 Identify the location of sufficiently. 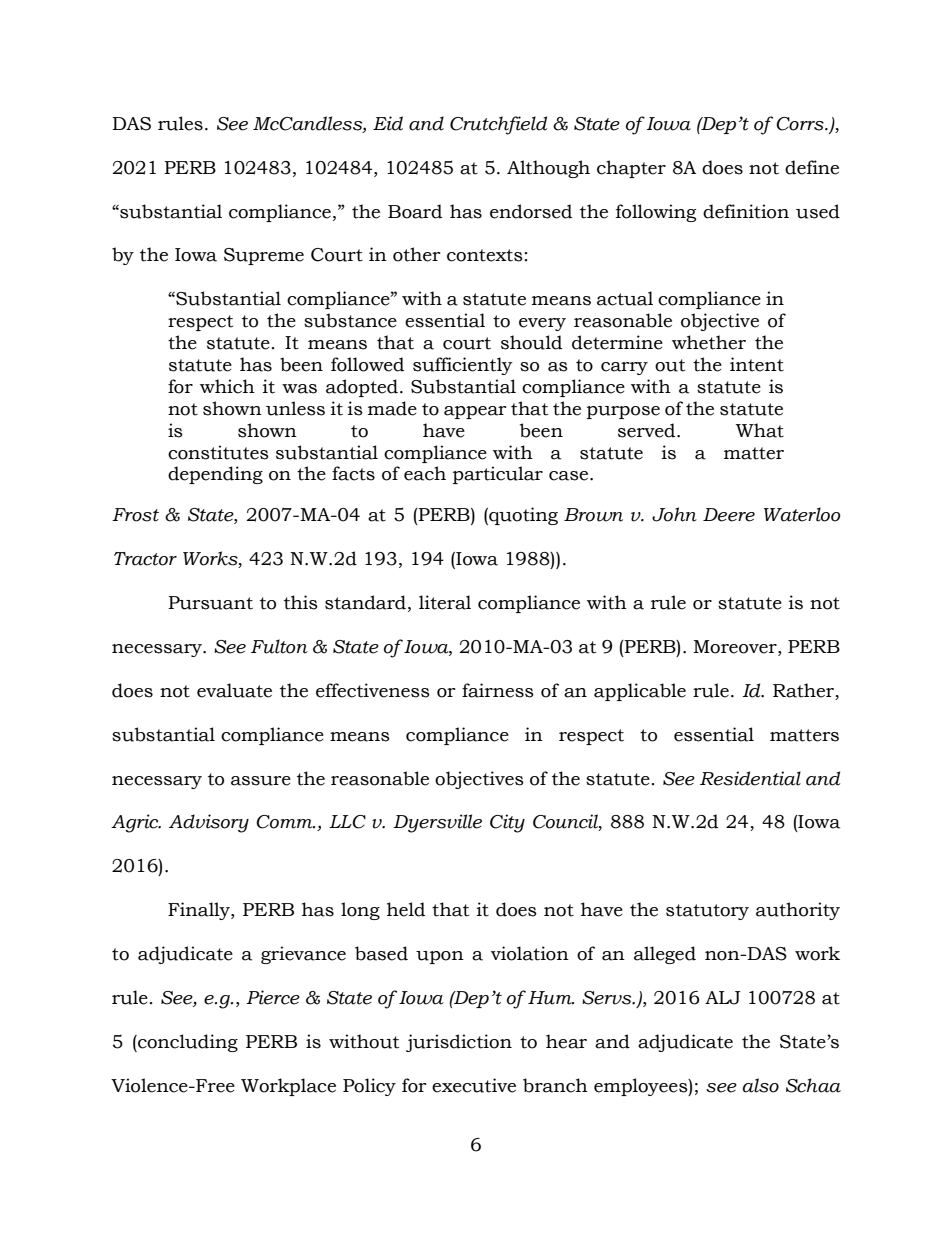
(463, 366).
